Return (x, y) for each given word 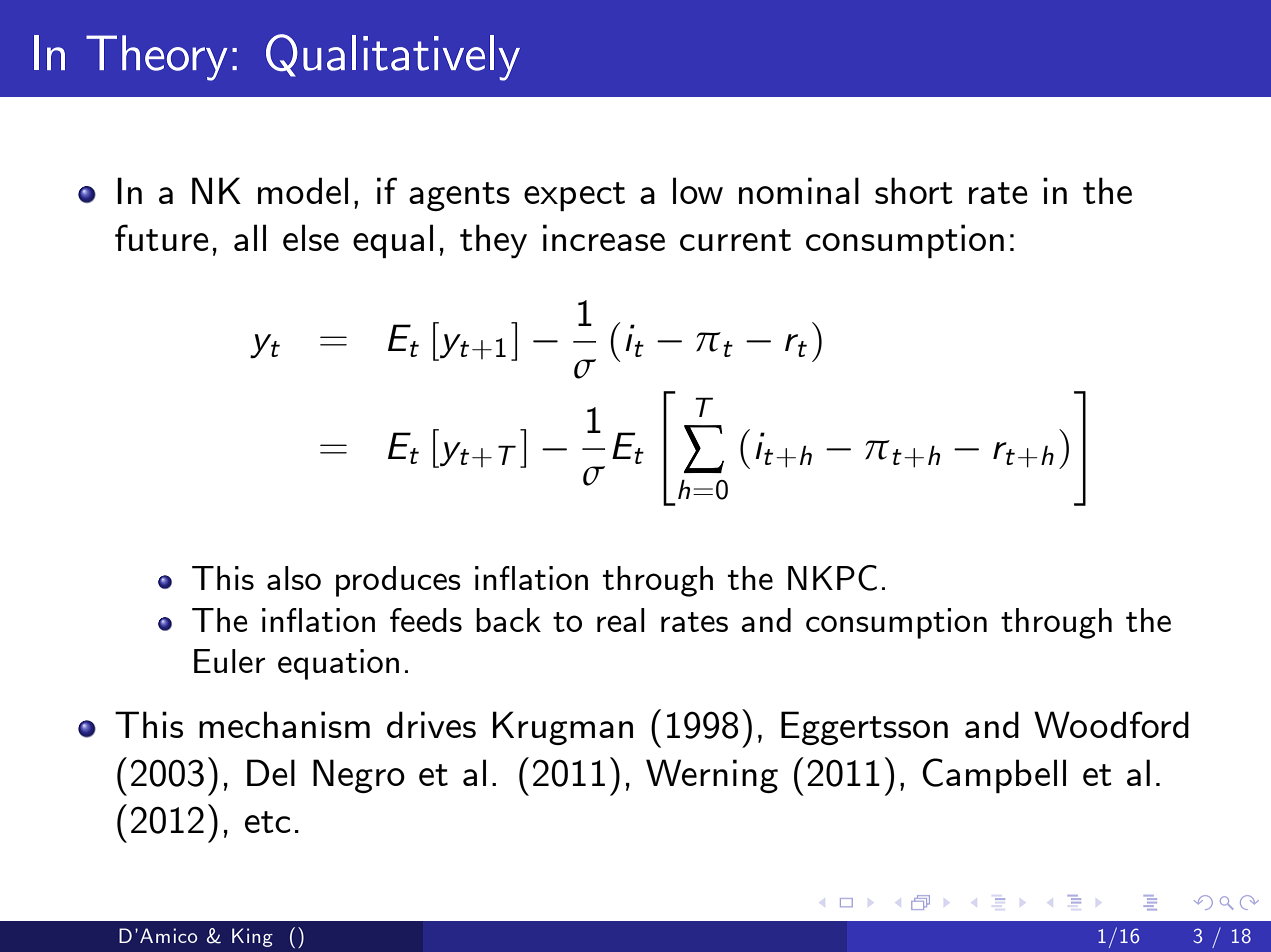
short (914, 190)
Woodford (1111, 724)
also (294, 578)
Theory (157, 58)
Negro (359, 776)
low (698, 190)
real (621, 620)
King (252, 937)
